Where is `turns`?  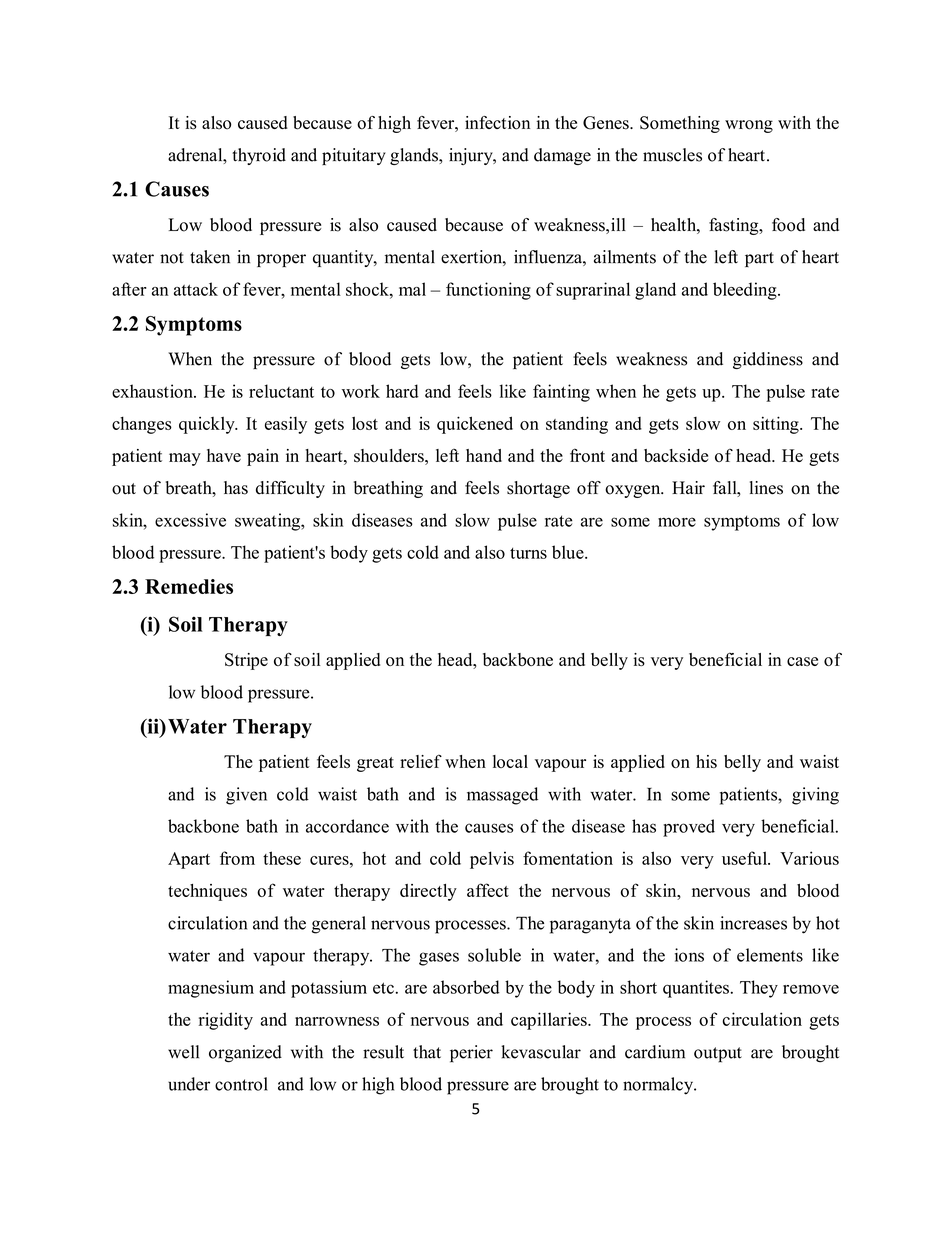 turns is located at coordinates (528, 553).
